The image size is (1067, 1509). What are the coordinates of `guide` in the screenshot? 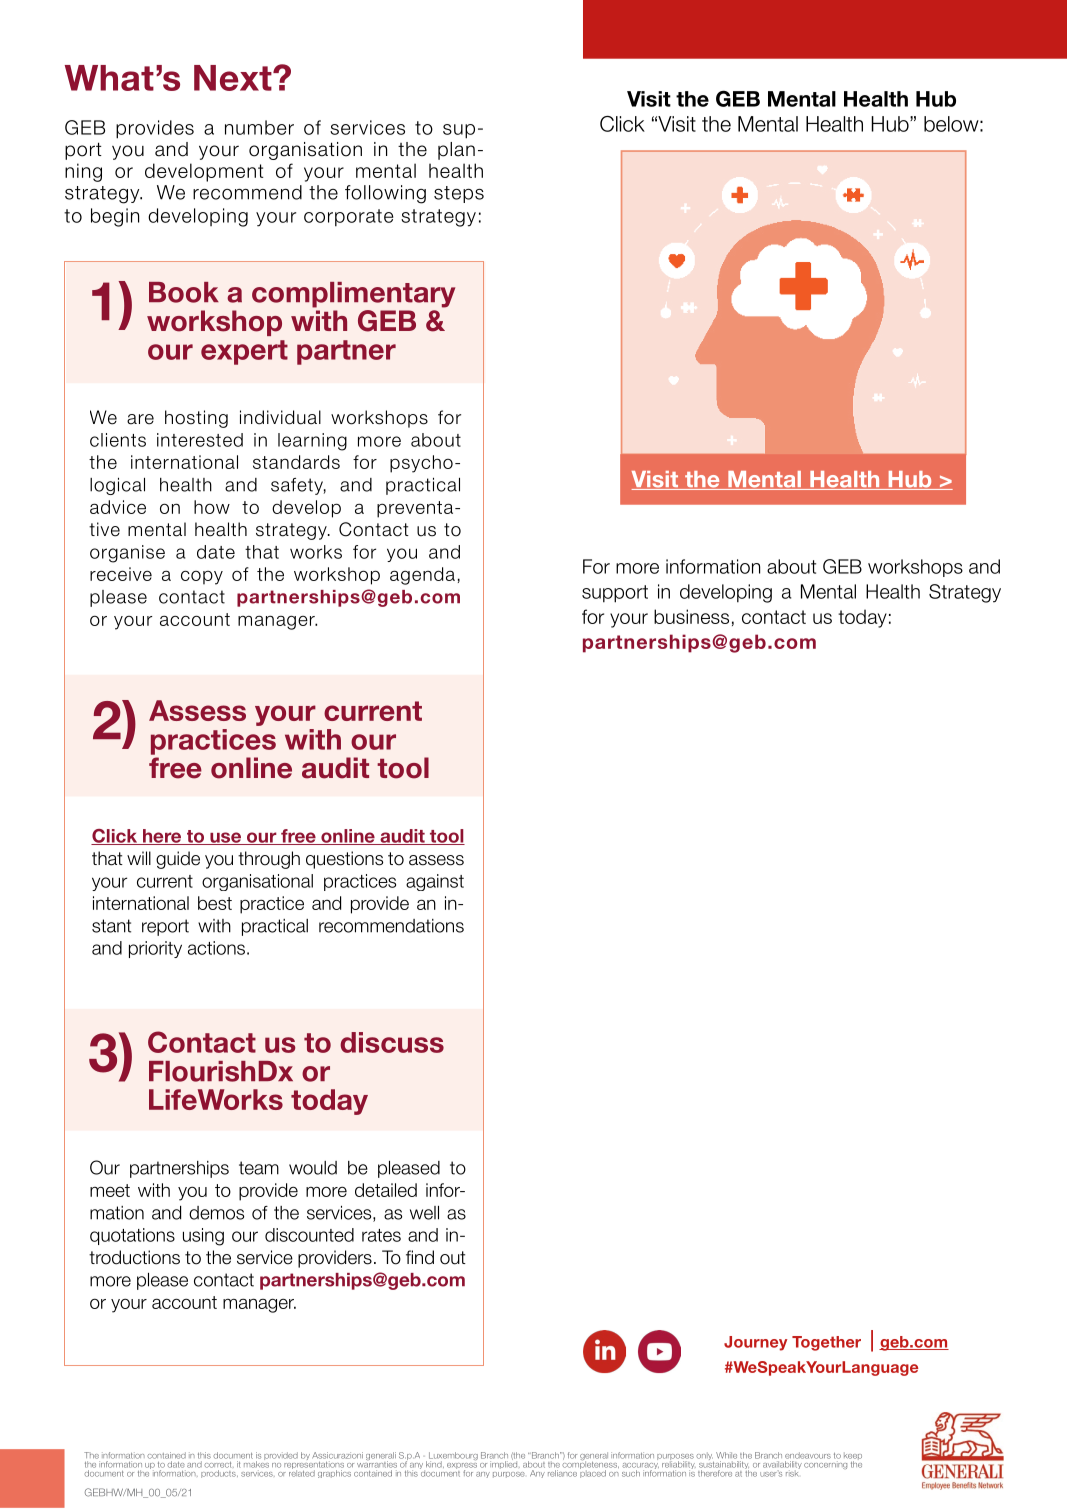 It's located at (178, 860).
